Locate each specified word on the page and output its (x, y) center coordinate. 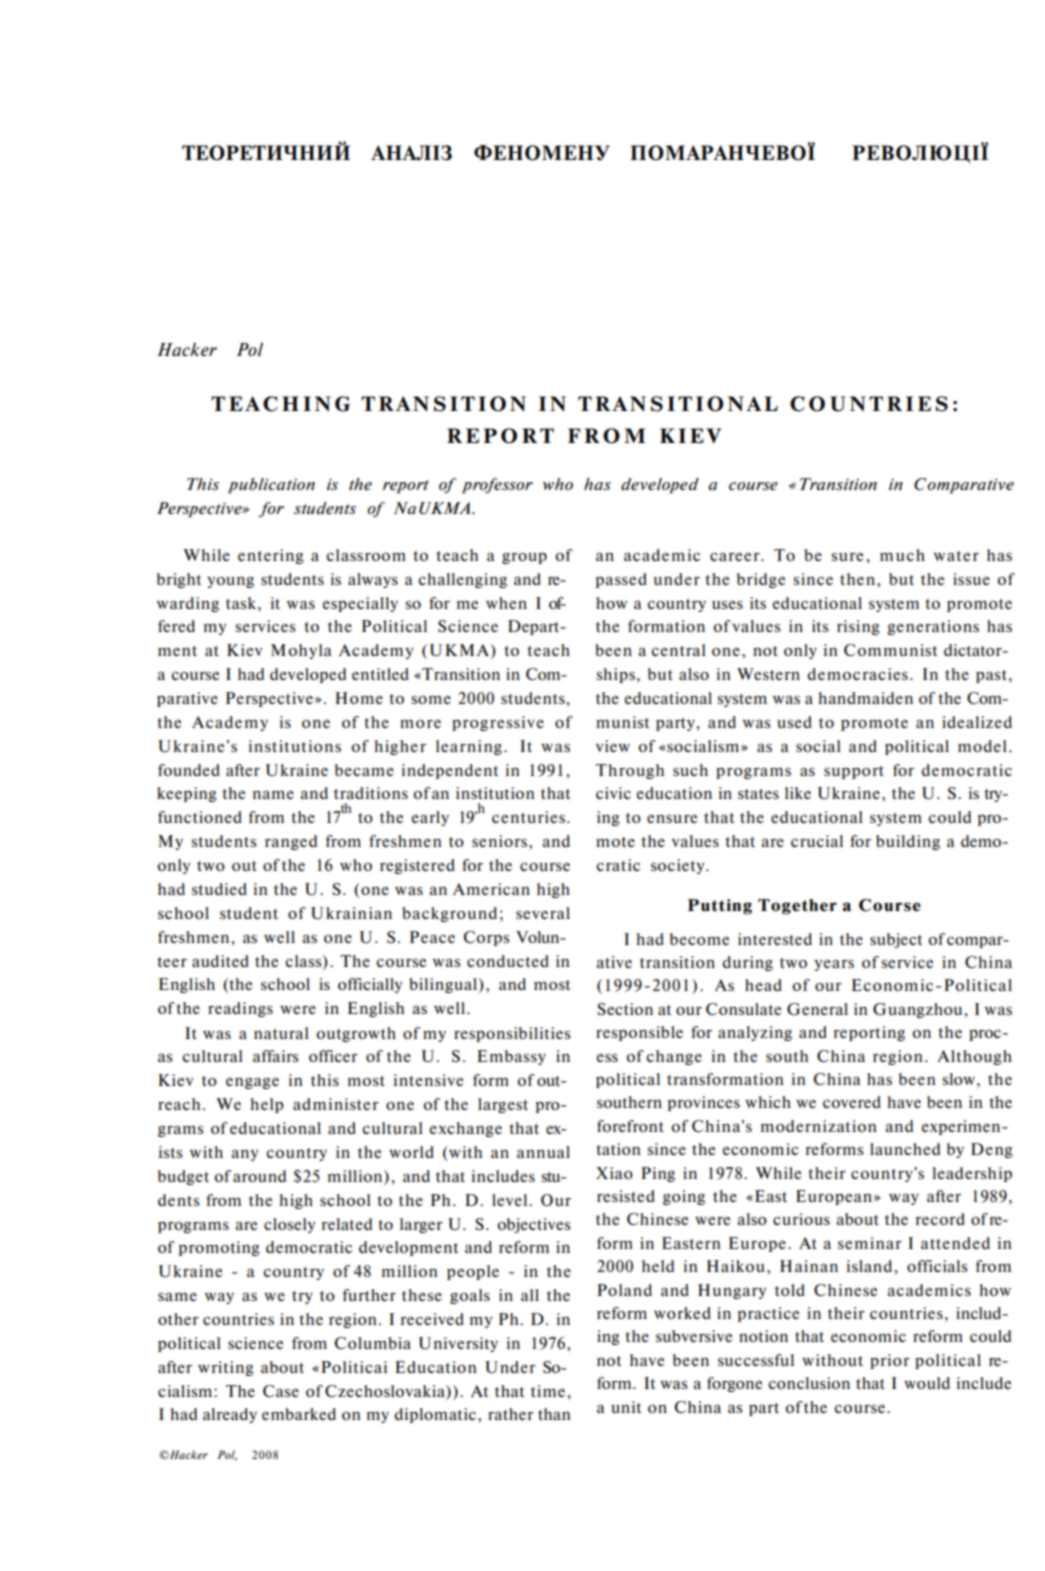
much (902, 555)
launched (905, 1149)
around (259, 1176)
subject (896, 940)
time (549, 1391)
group (524, 558)
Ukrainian (351, 913)
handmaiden (865, 698)
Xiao (614, 1173)
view (613, 746)
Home (359, 698)
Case (281, 1391)
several (543, 913)
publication (271, 486)
